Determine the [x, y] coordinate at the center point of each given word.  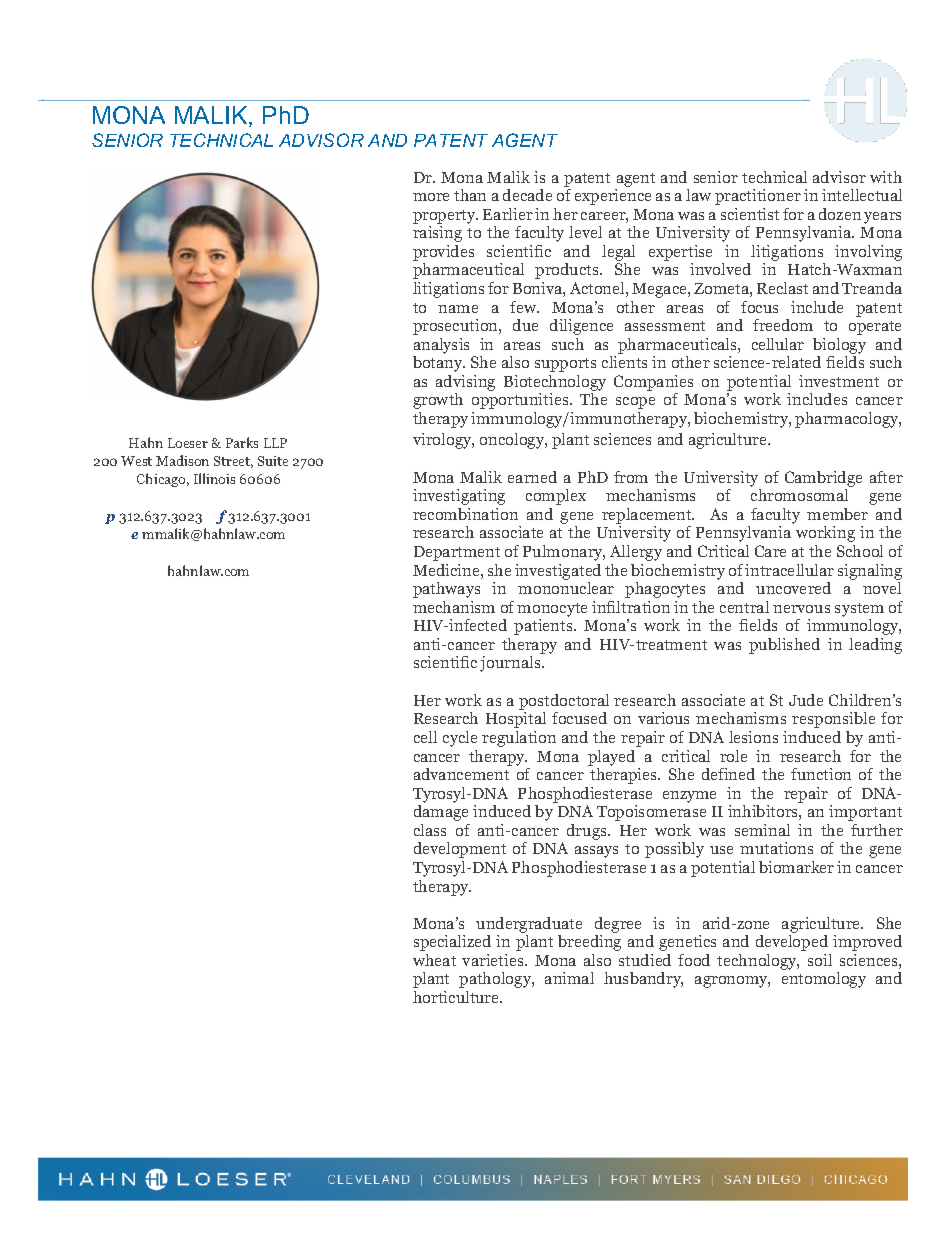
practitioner [758, 197]
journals [511, 664]
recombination [465, 514]
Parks [242, 442]
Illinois [214, 478]
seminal [762, 830]
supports [565, 365]
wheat [434, 960]
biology [839, 346]
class [430, 830]
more [431, 197]
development [460, 850]
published [784, 646]
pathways [446, 590]
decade [527, 195]
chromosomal [799, 495]
